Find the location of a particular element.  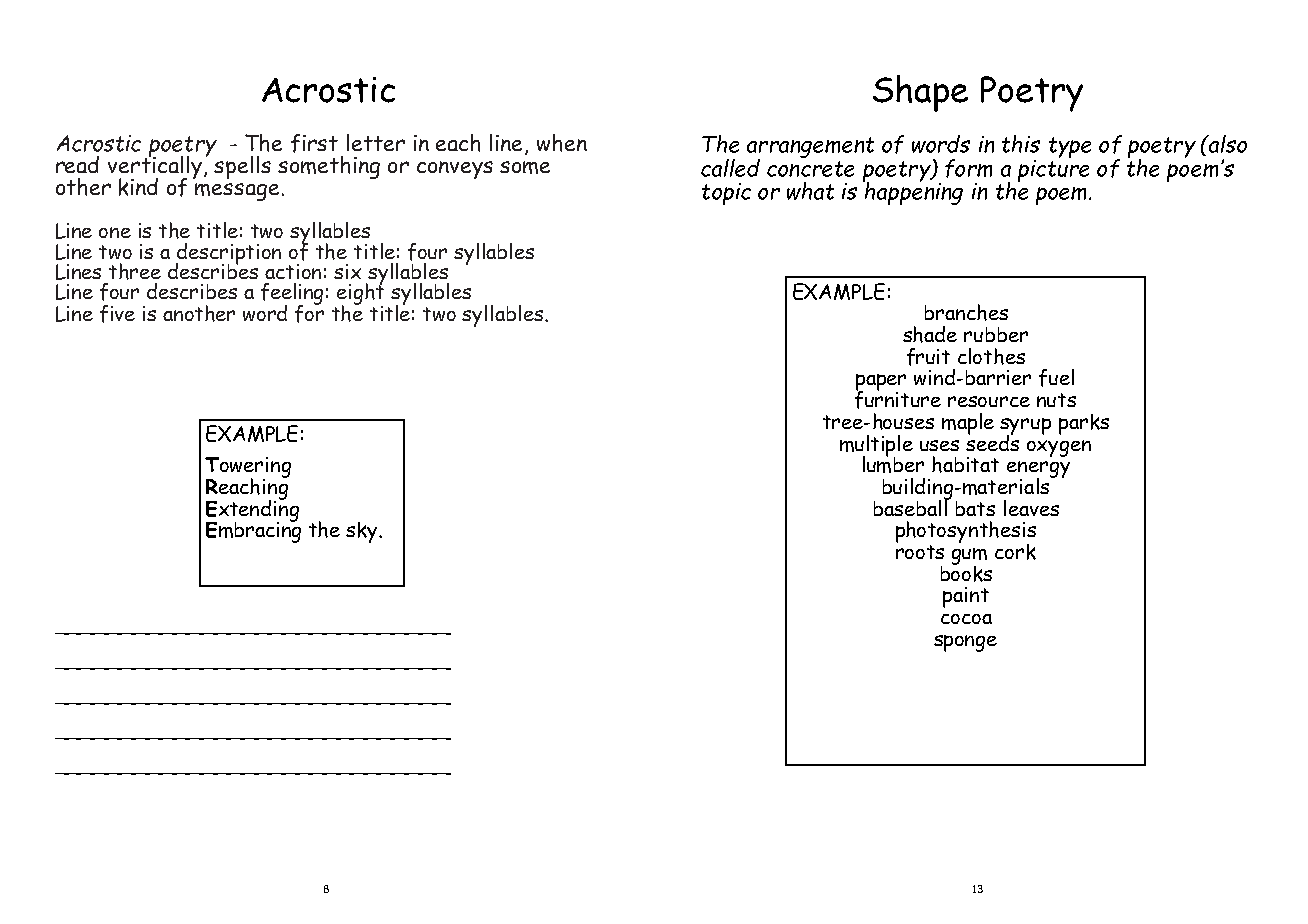

this is located at coordinates (1021, 144).
